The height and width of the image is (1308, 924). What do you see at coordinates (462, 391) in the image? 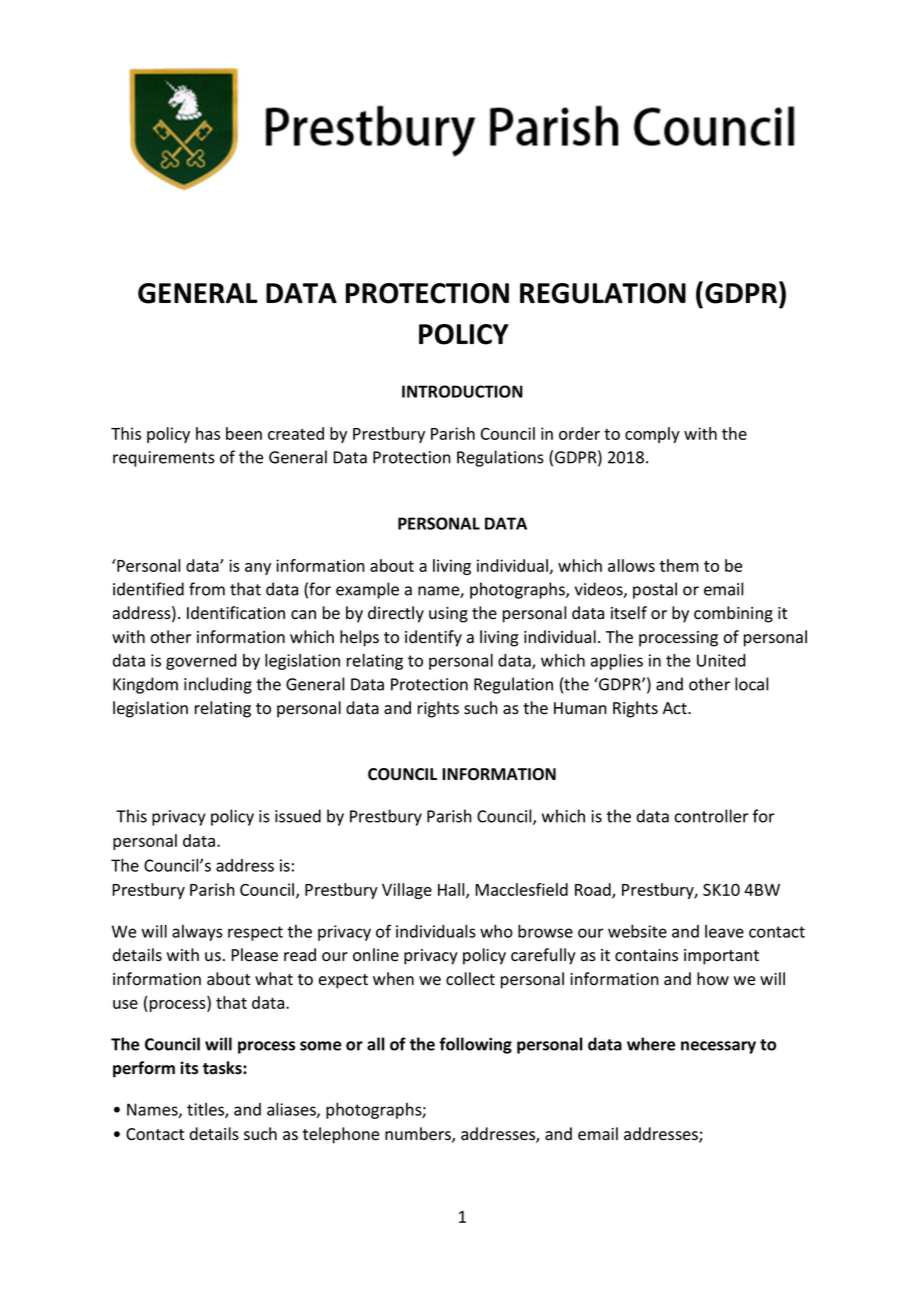
I see `INTRODUCTION` at bounding box center [462, 391].
